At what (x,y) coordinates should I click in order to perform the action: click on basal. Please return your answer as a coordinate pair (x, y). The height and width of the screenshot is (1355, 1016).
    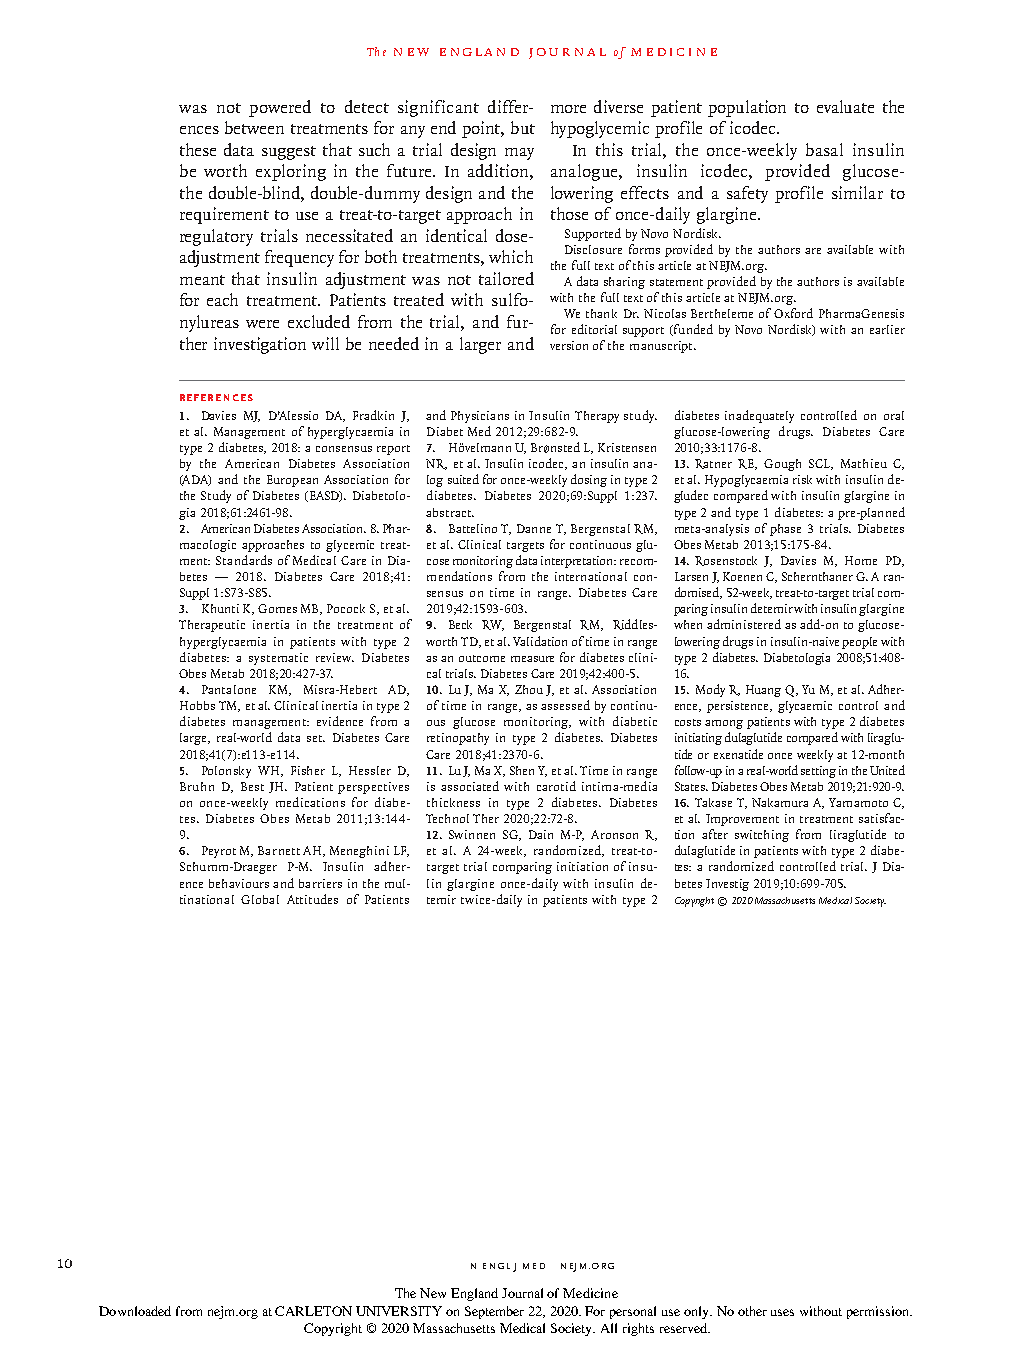
    Looking at the image, I should click on (824, 149).
